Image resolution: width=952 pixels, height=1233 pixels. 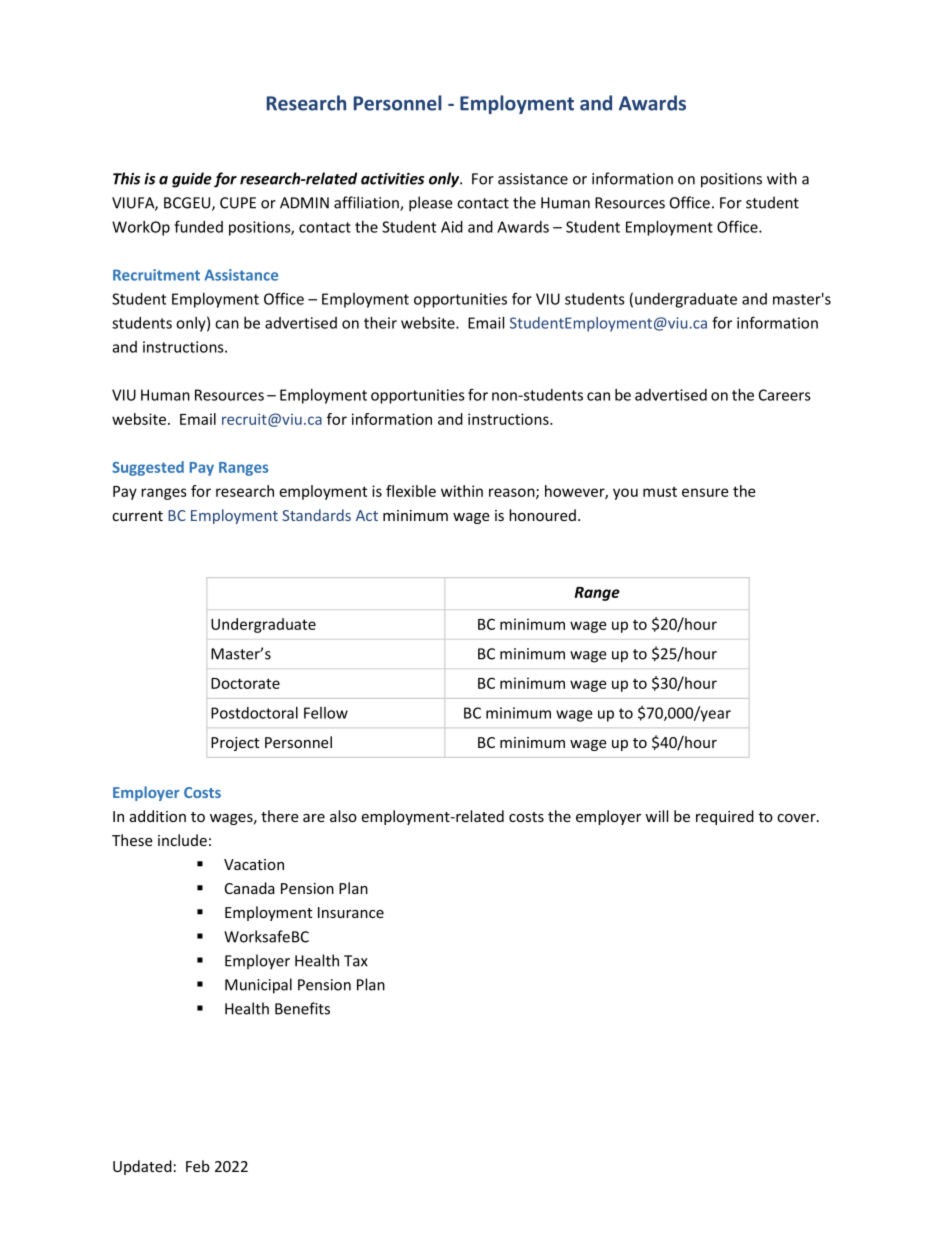 What do you see at coordinates (142, 1167) in the screenshot?
I see `Updated` at bounding box center [142, 1167].
